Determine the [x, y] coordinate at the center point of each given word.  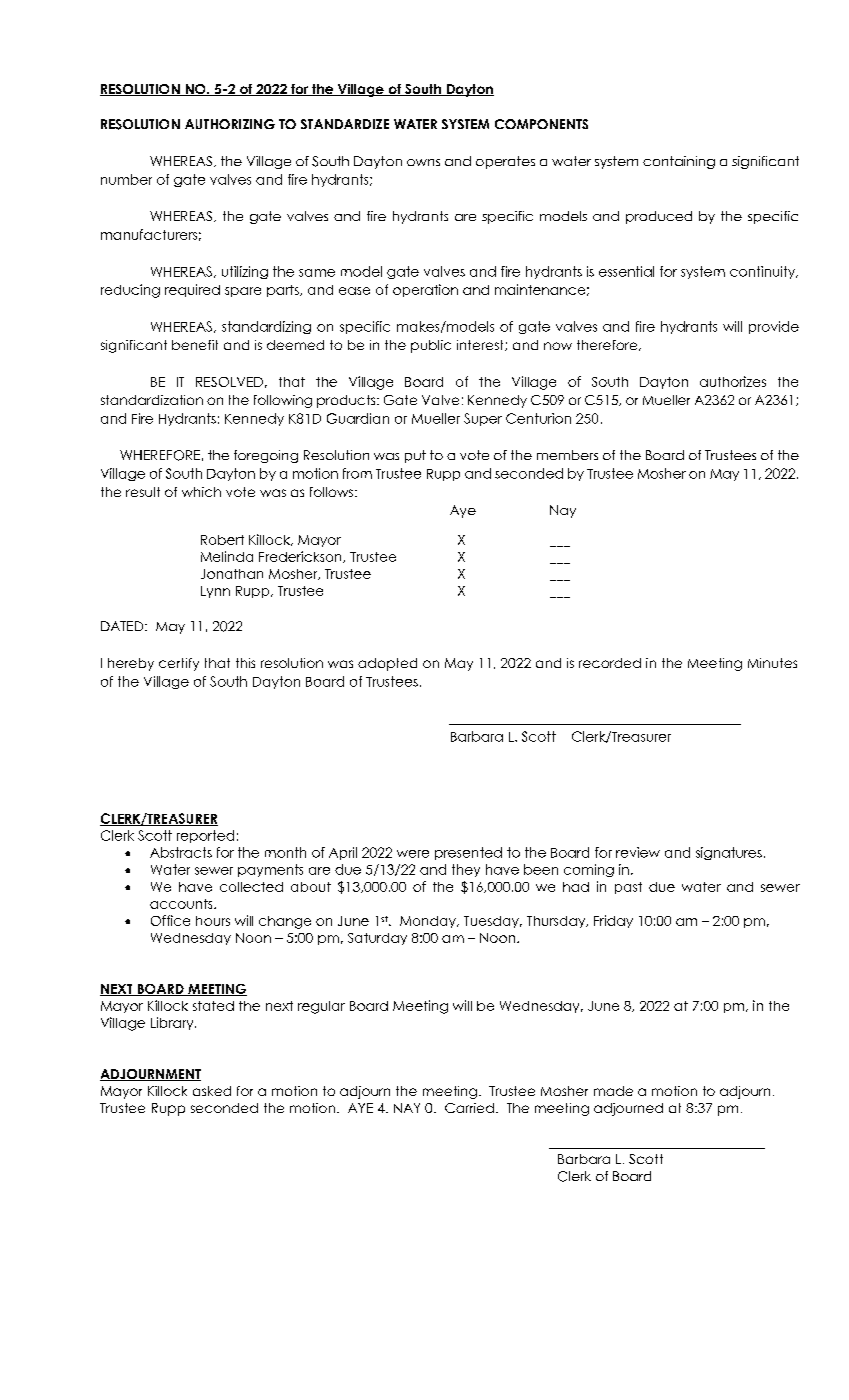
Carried [469, 1108]
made [613, 1091]
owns [423, 162]
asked [212, 1091]
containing [679, 162]
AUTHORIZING [230, 124]
